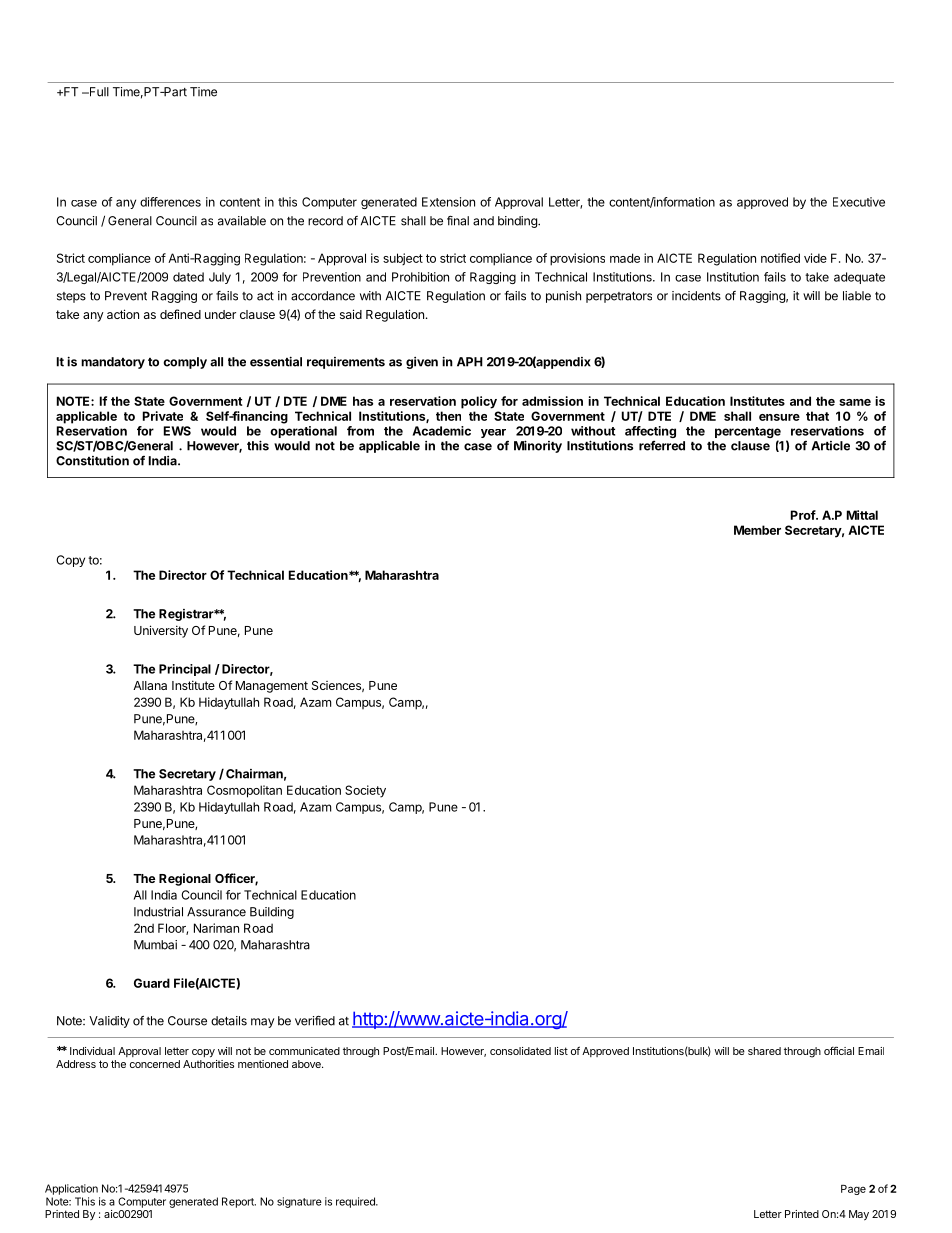 This document has width=952, height=1233. Describe the element at coordinates (239, 1202) in the document. I see `Report` at that location.
